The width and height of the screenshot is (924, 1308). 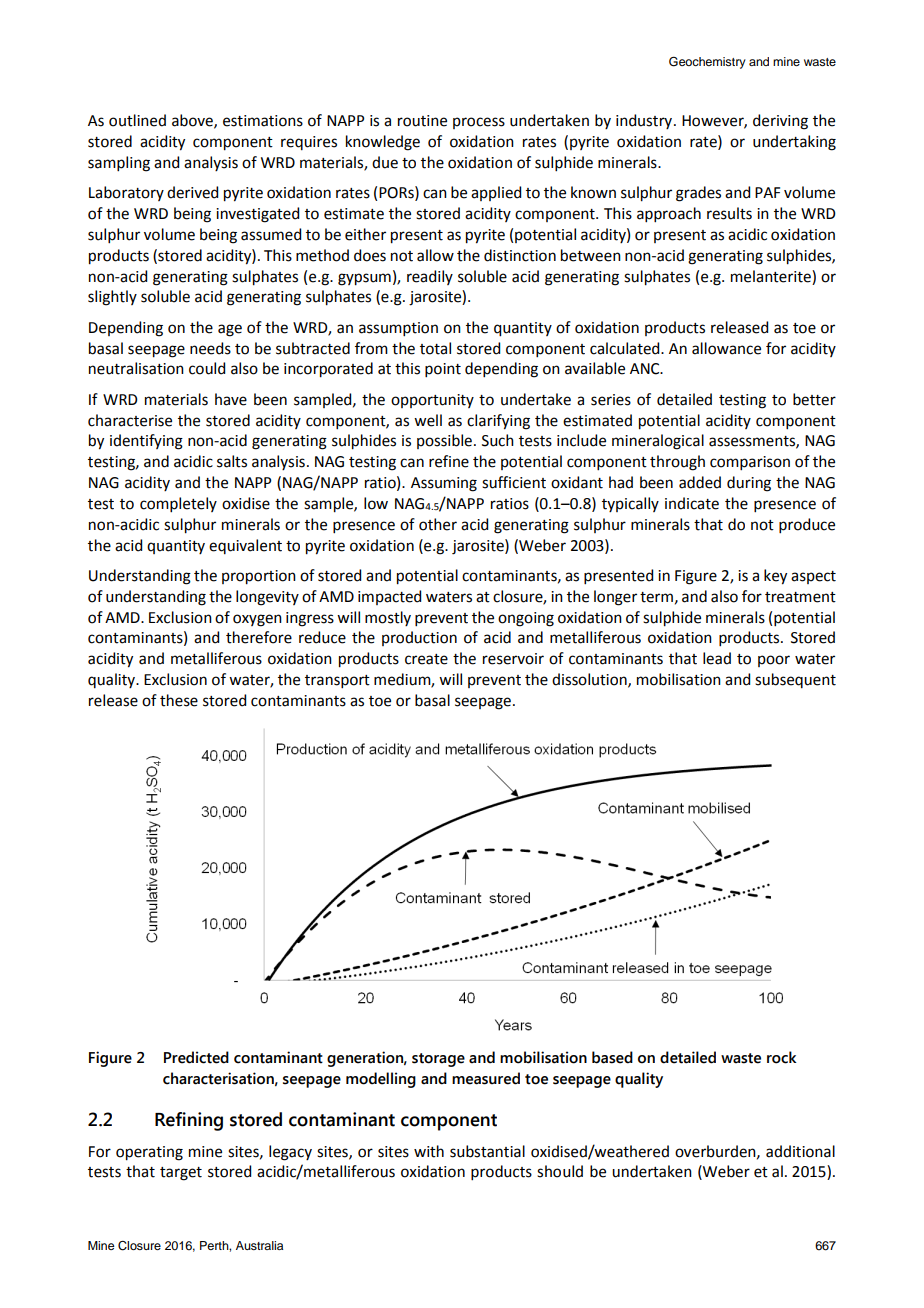 I want to click on these, so click(x=179, y=700).
